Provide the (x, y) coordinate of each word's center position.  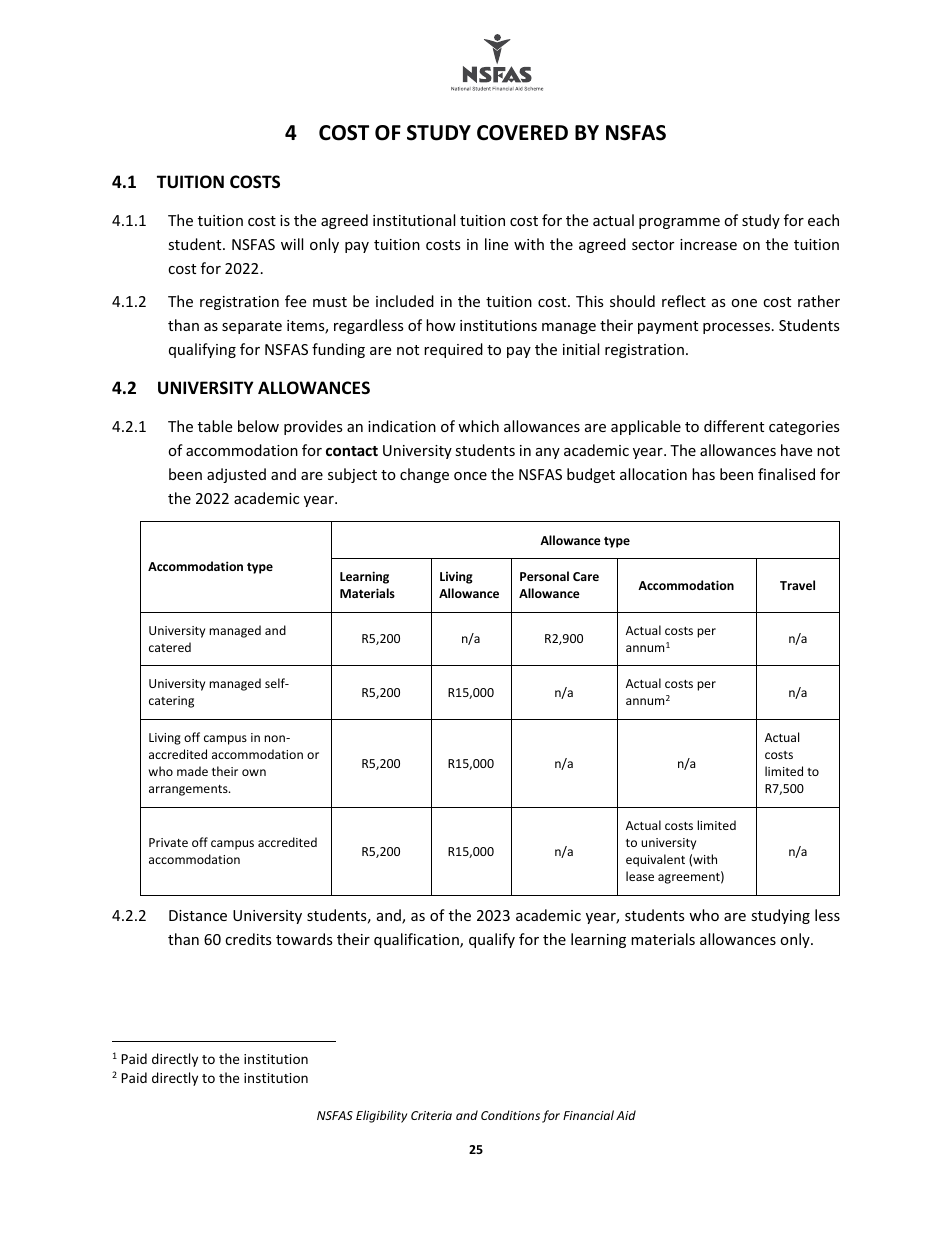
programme (679, 223)
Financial (588, 1115)
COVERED (522, 133)
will (292, 244)
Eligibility (381, 1116)
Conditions (510, 1115)
